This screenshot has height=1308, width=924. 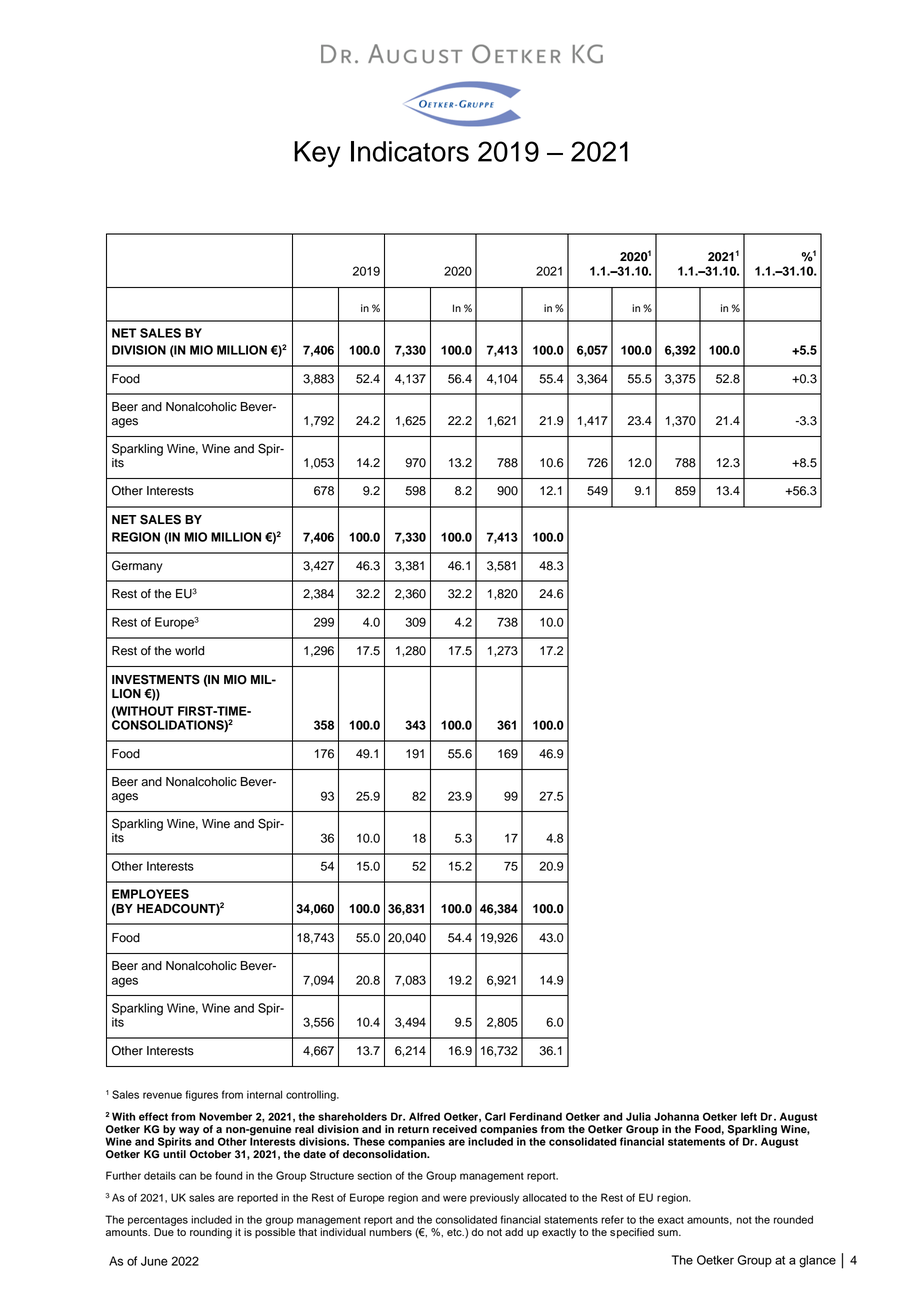 What do you see at coordinates (317, 154) in the screenshot?
I see `Key` at bounding box center [317, 154].
